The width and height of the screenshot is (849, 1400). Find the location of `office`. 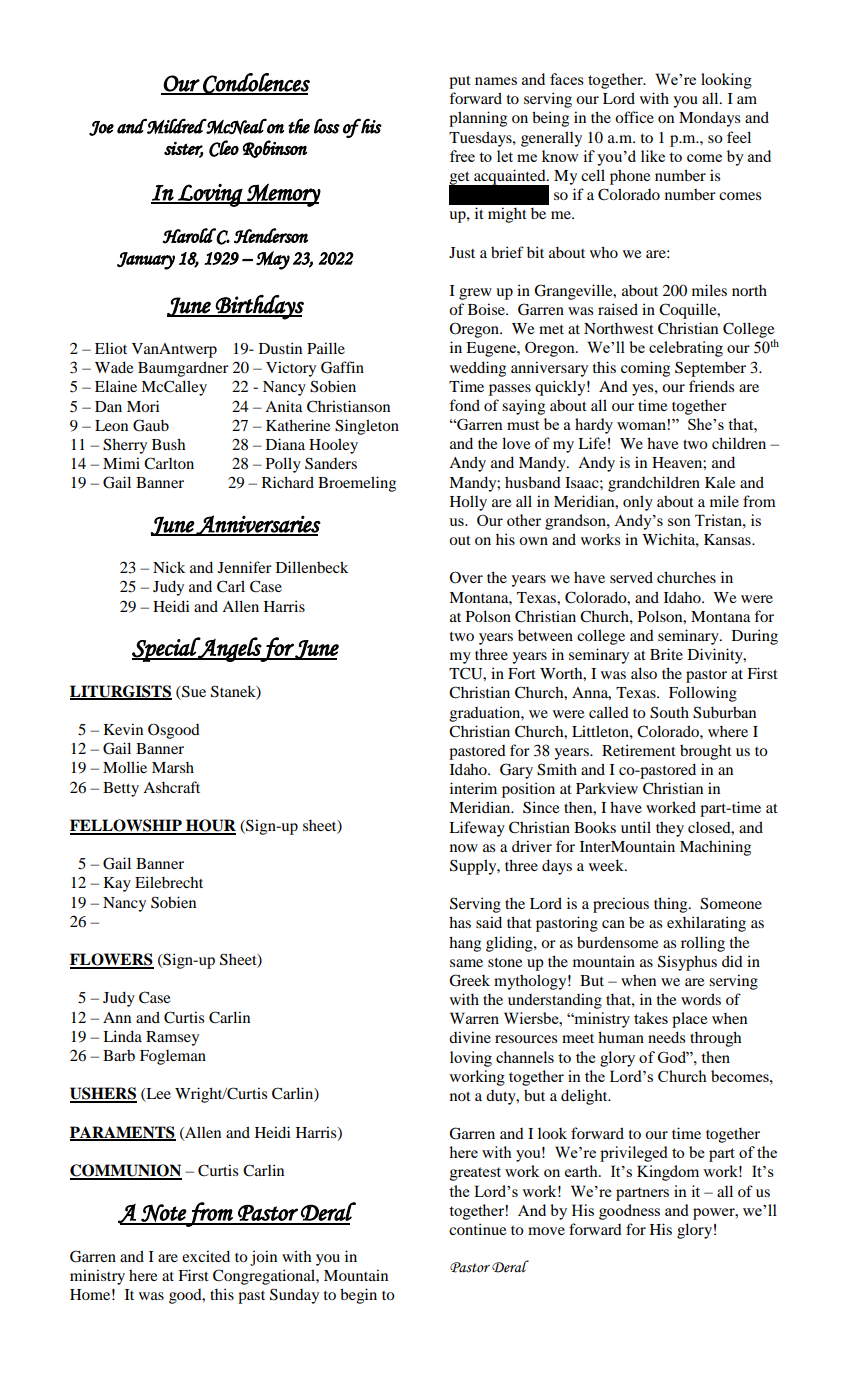

office is located at coordinates (634, 117).
